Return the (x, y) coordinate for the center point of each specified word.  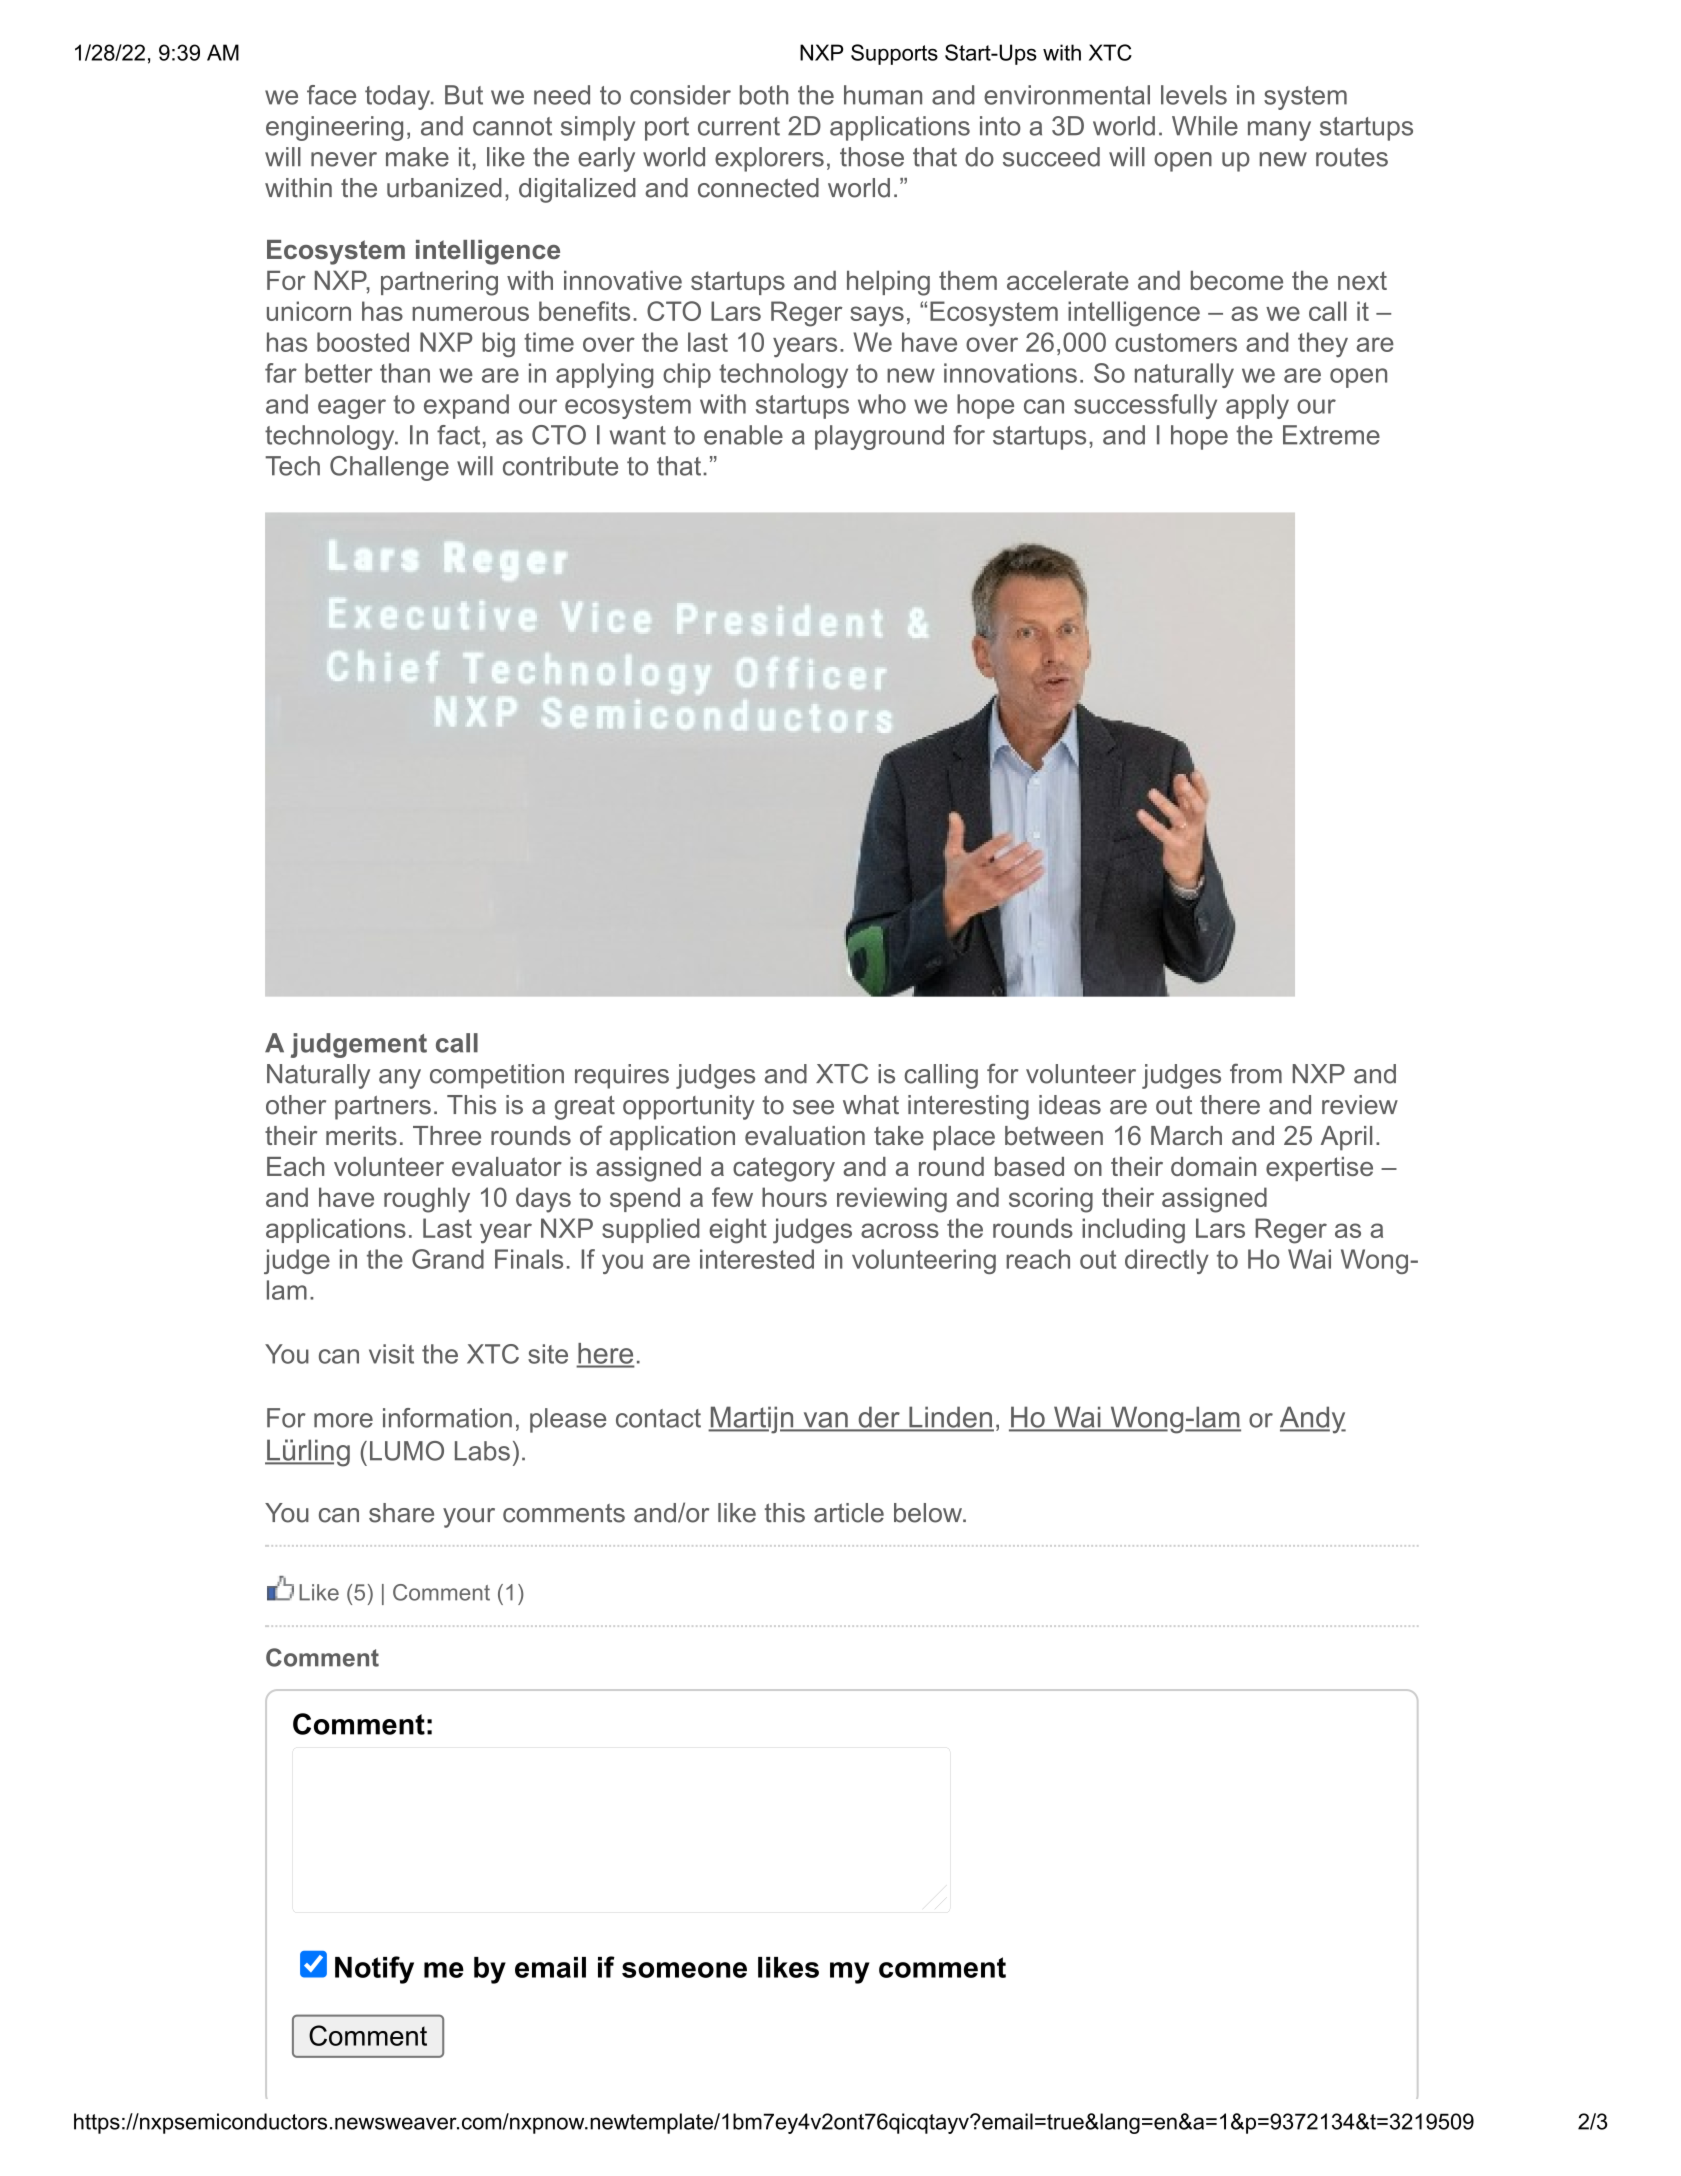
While (1205, 126)
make (417, 157)
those (872, 157)
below (929, 1513)
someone (684, 1970)
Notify (374, 1970)
